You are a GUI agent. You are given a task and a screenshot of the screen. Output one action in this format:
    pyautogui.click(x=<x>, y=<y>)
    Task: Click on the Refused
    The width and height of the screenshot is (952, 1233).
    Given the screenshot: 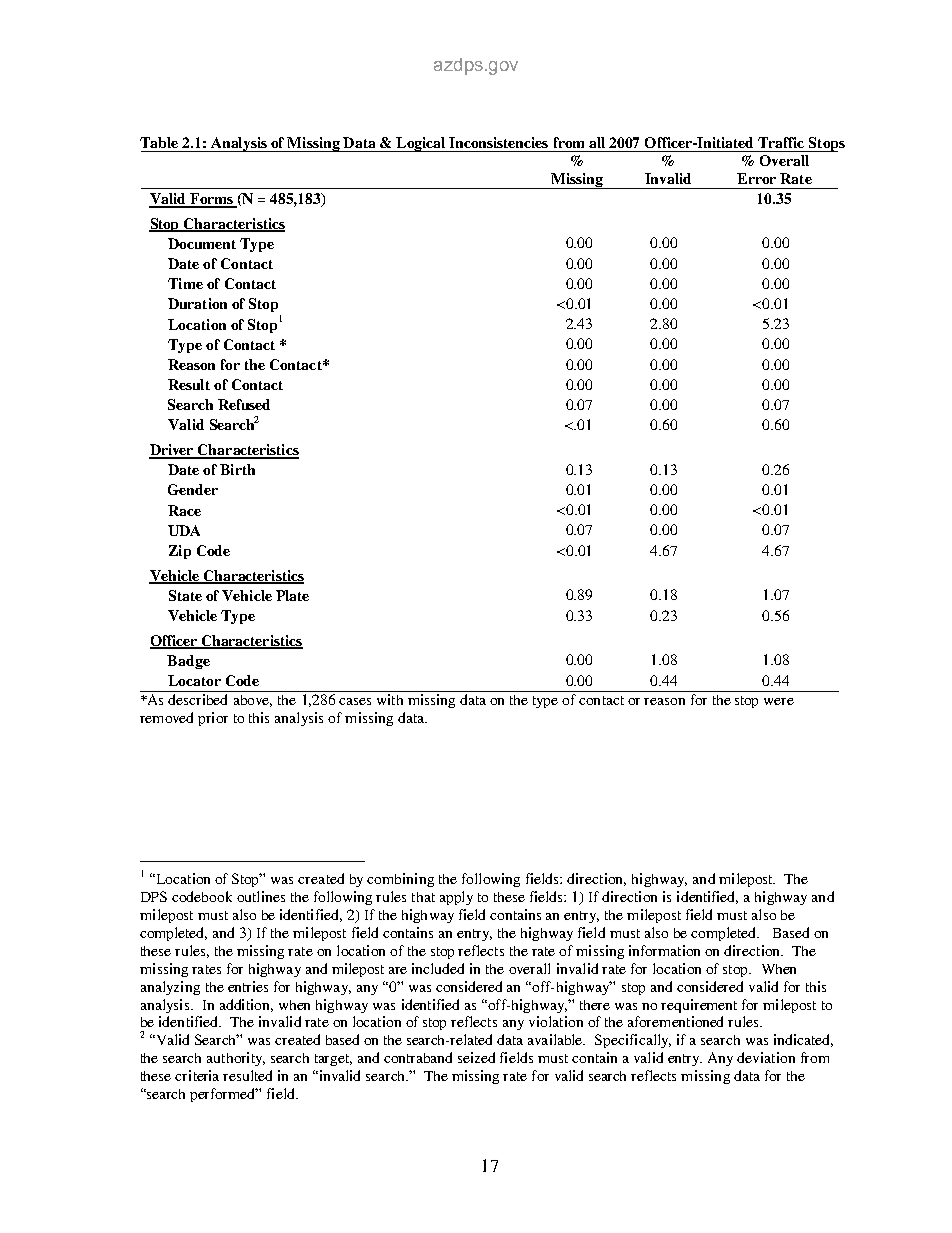 What is the action you would take?
    pyautogui.click(x=244, y=404)
